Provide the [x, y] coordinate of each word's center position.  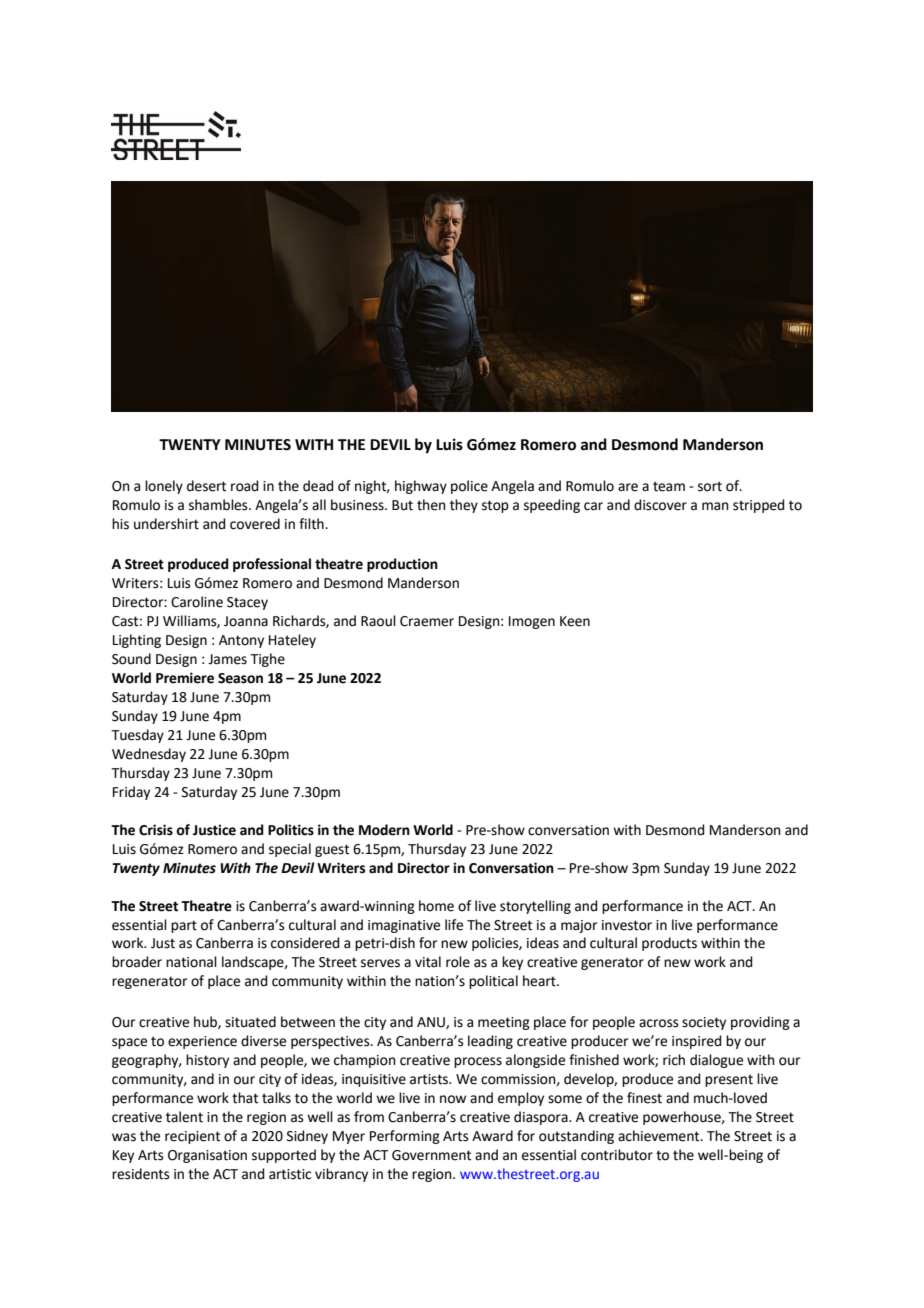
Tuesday [137, 736]
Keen [575, 621]
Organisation [207, 1156]
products [669, 944]
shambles [219, 505]
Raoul [378, 621]
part [184, 926]
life [454, 925]
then [431, 505]
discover [660, 505]
